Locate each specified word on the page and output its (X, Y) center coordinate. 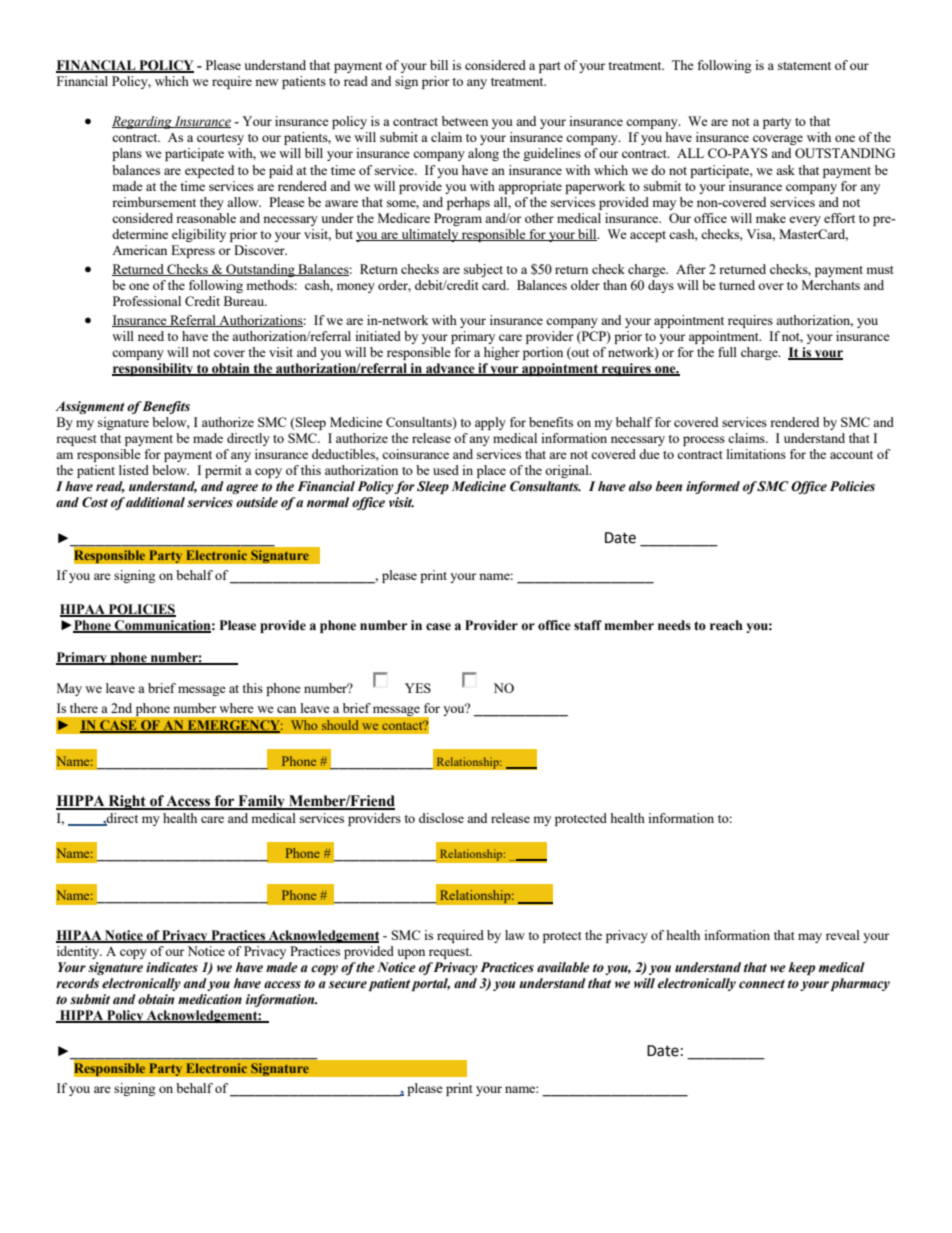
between (465, 121)
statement (804, 66)
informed (713, 487)
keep (801, 968)
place (491, 471)
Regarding (143, 122)
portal (430, 984)
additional (155, 502)
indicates (172, 967)
